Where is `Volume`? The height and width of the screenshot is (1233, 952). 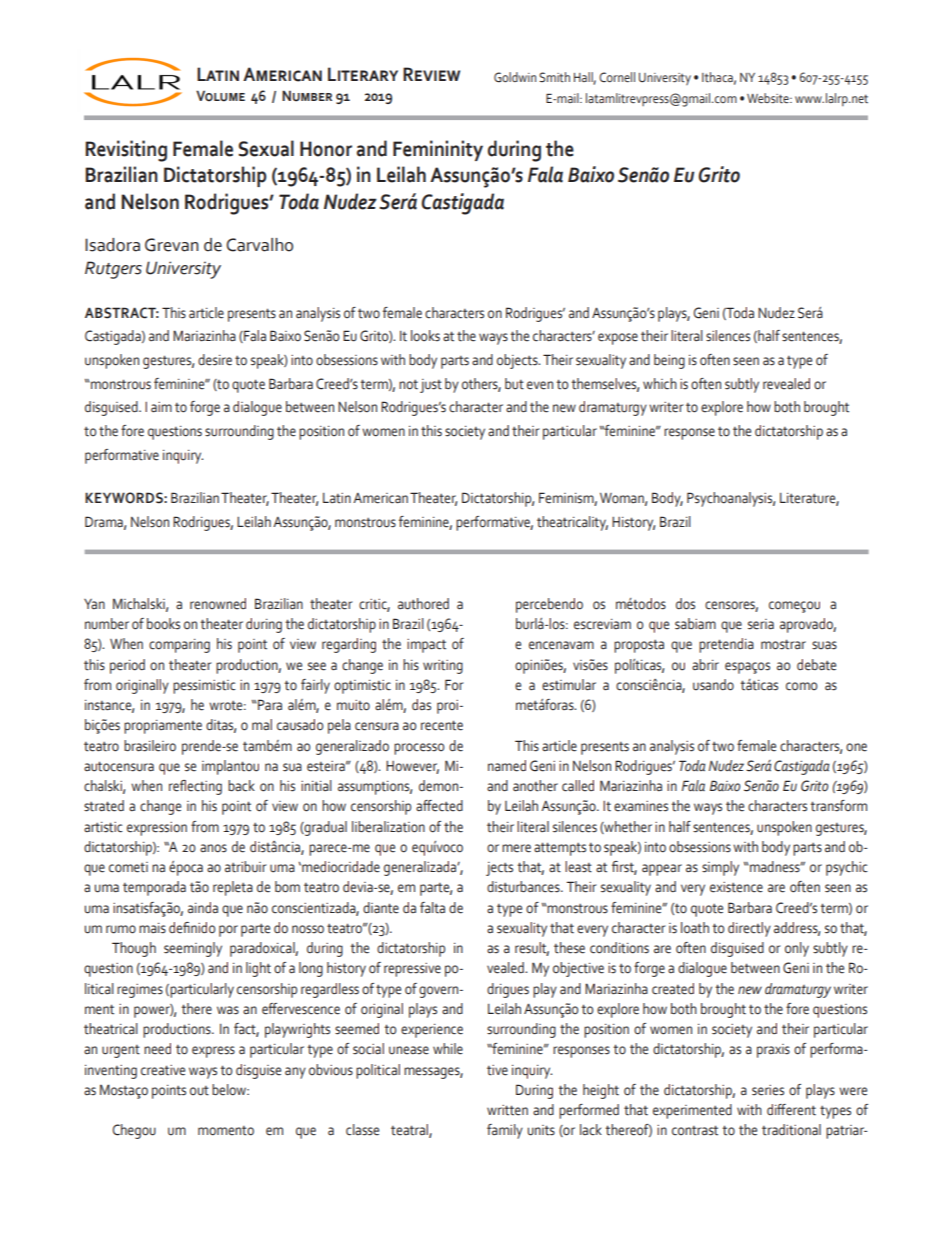
Volume is located at coordinates (220, 96).
